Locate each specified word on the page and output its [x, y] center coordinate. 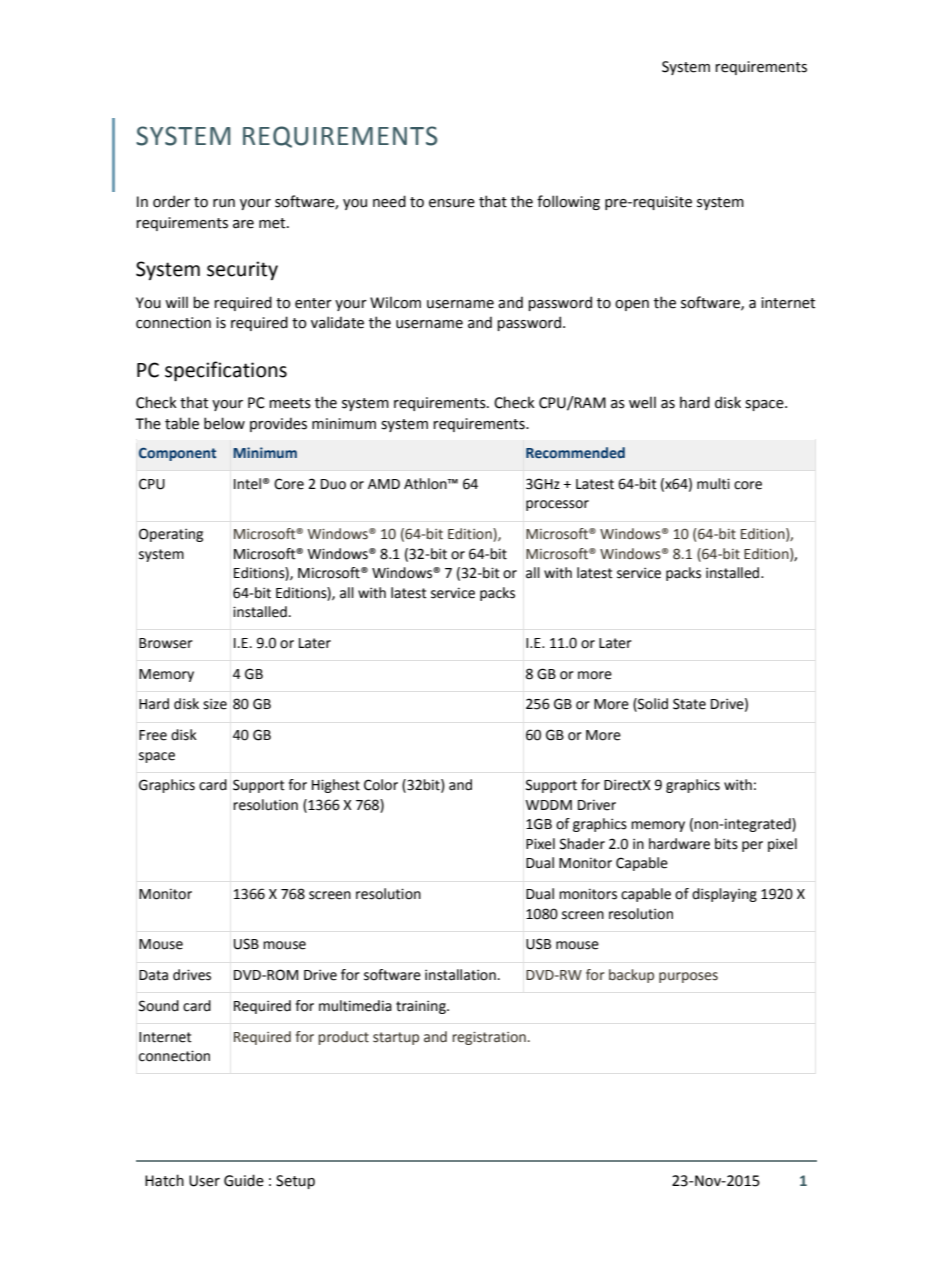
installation [460, 975]
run [224, 203]
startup [396, 1038]
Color [381, 785]
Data [153, 975]
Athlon [426, 484]
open [632, 305]
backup [631, 976]
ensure [452, 203]
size [215, 704]
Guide [244, 1180]
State [689, 704]
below [224, 423]
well [642, 402]
